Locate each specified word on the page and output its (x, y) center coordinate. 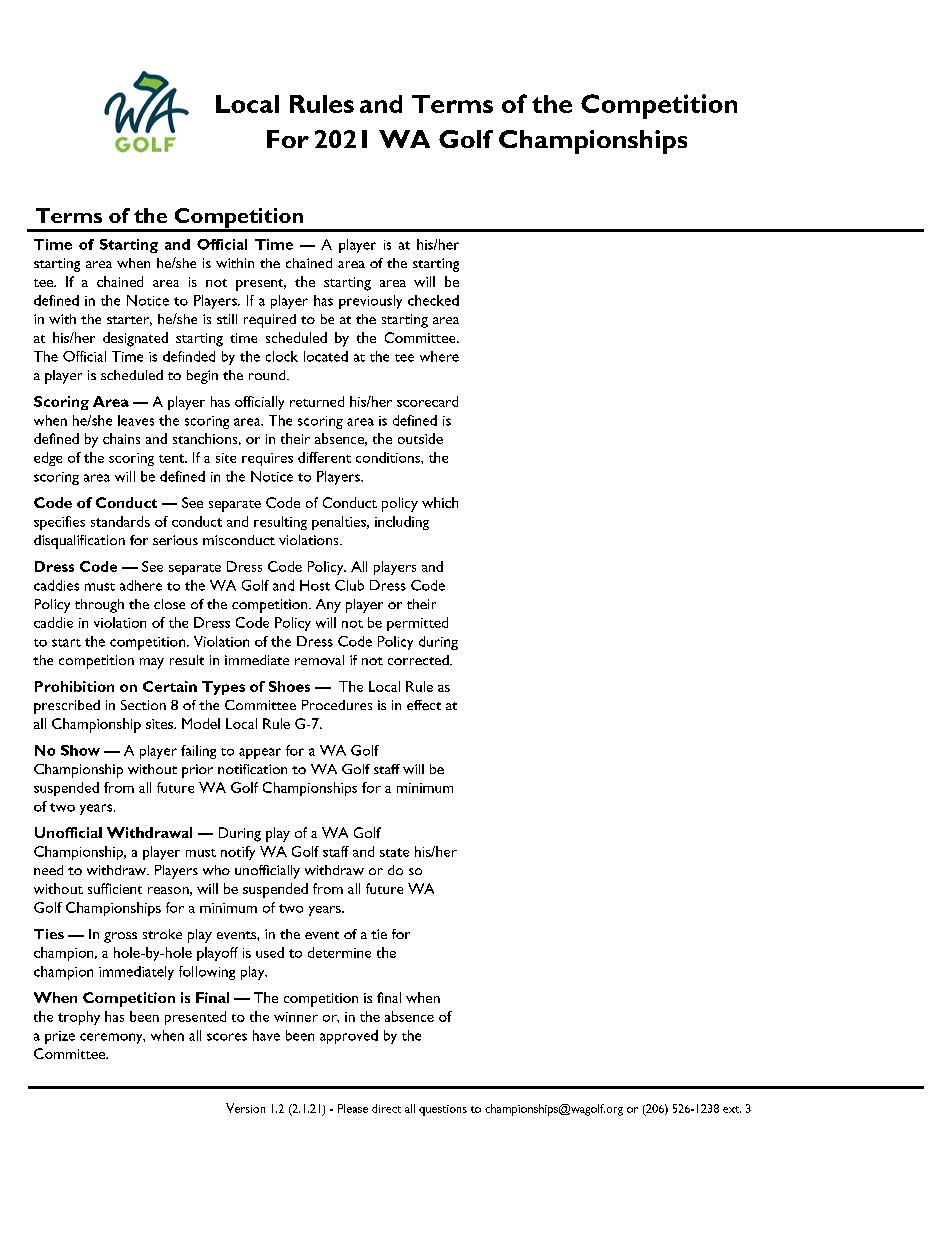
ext (732, 1109)
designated (135, 339)
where (439, 356)
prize (60, 1037)
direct (386, 1108)
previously (370, 302)
